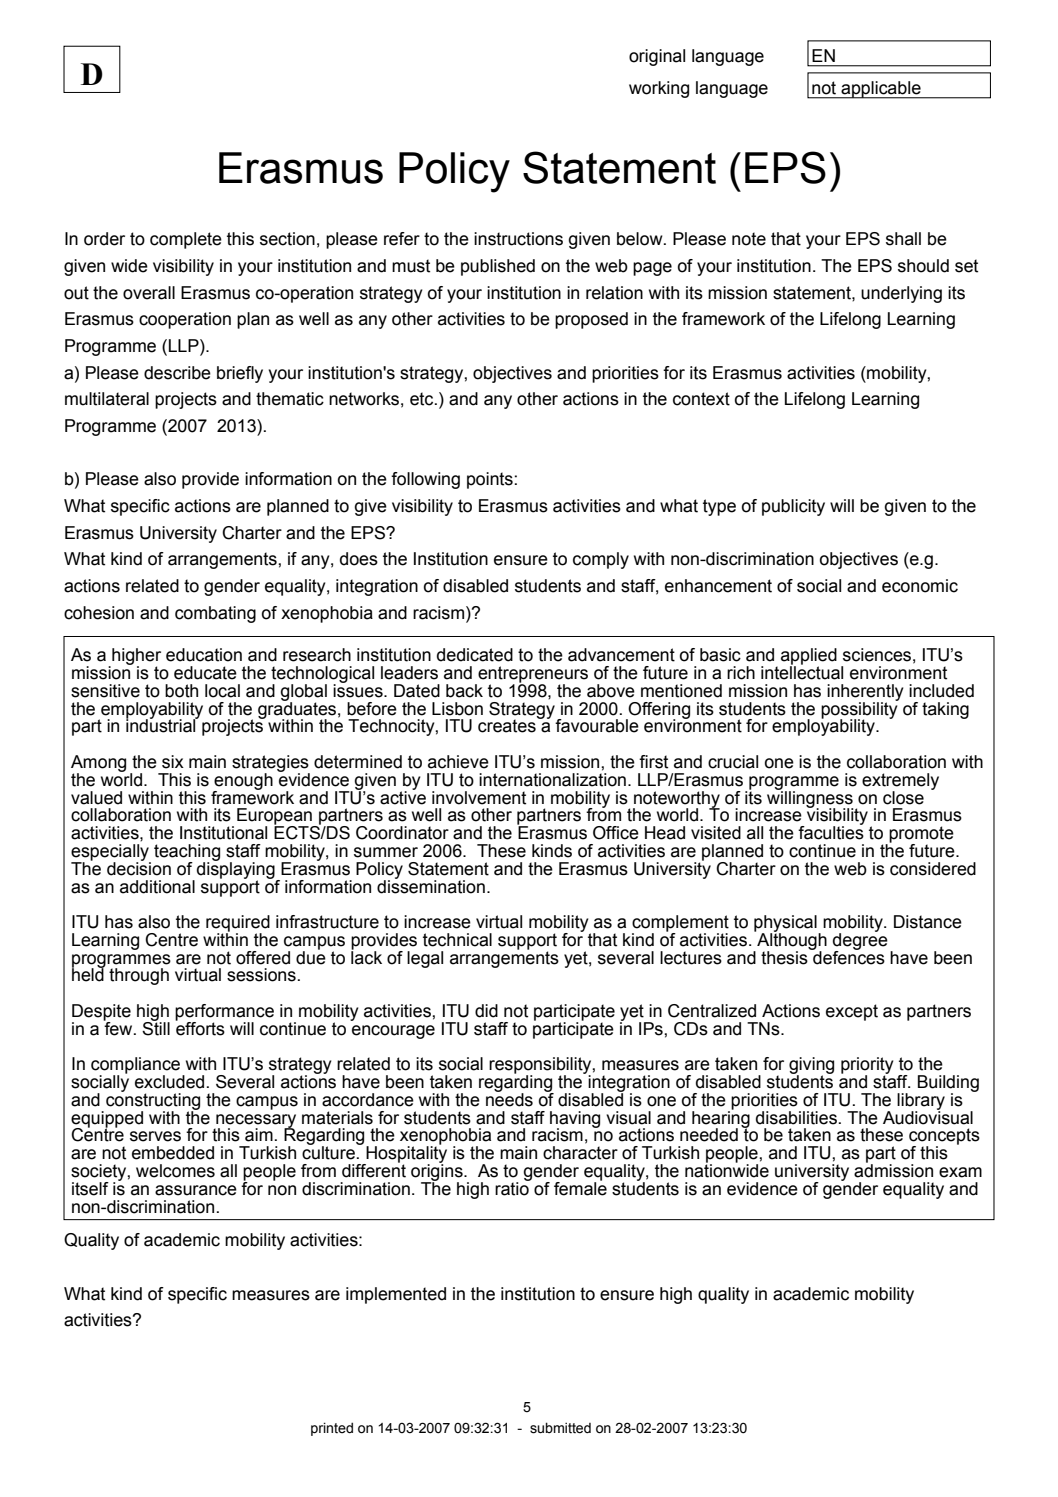 The width and height of the screenshot is (1058, 1497). Describe the element at coordinates (560, 1428) in the screenshot. I see `submitted` at that location.
